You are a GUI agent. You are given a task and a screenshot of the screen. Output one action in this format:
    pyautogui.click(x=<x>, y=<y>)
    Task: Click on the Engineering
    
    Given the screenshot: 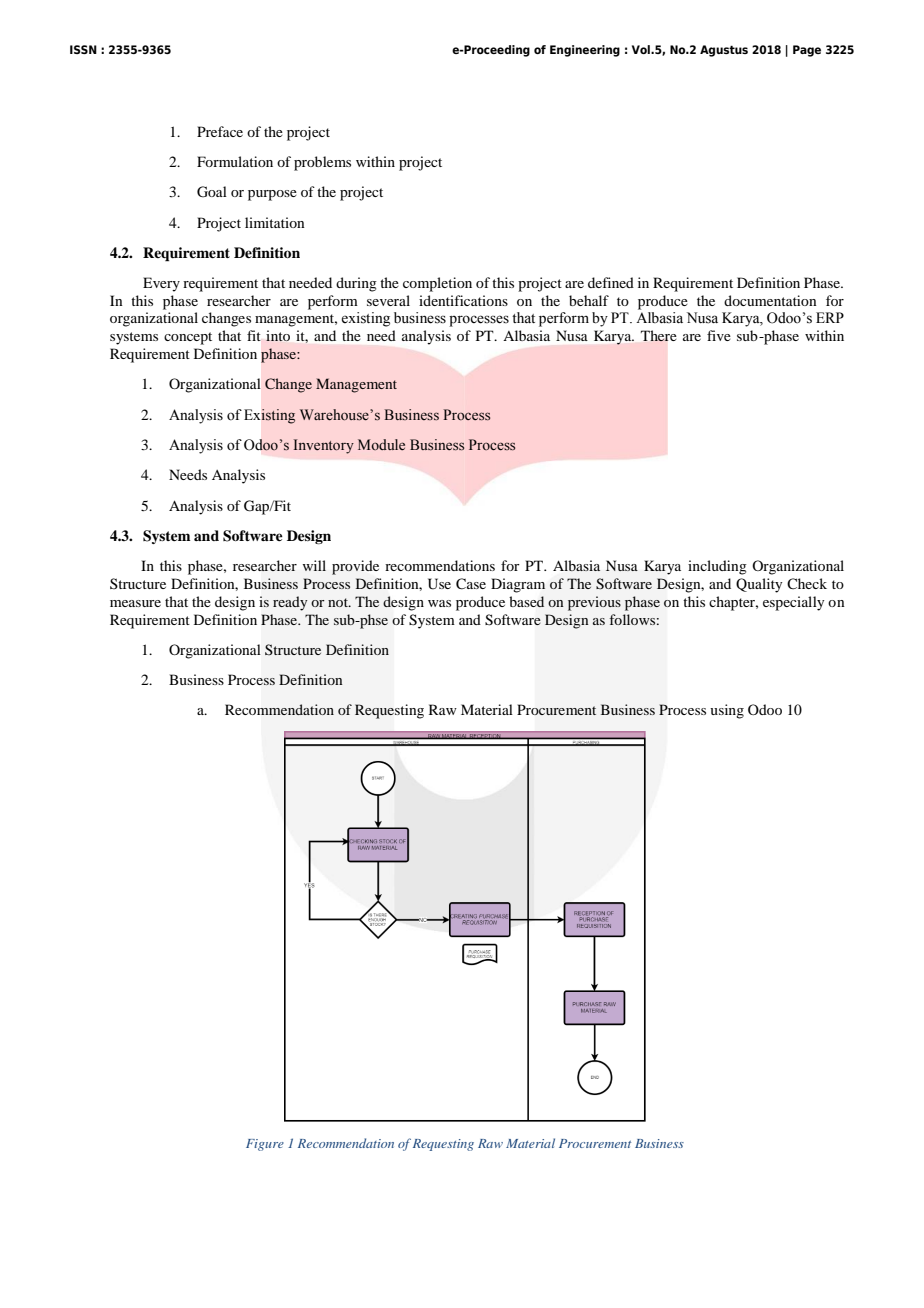 What is the action you would take?
    pyautogui.click(x=585, y=51)
